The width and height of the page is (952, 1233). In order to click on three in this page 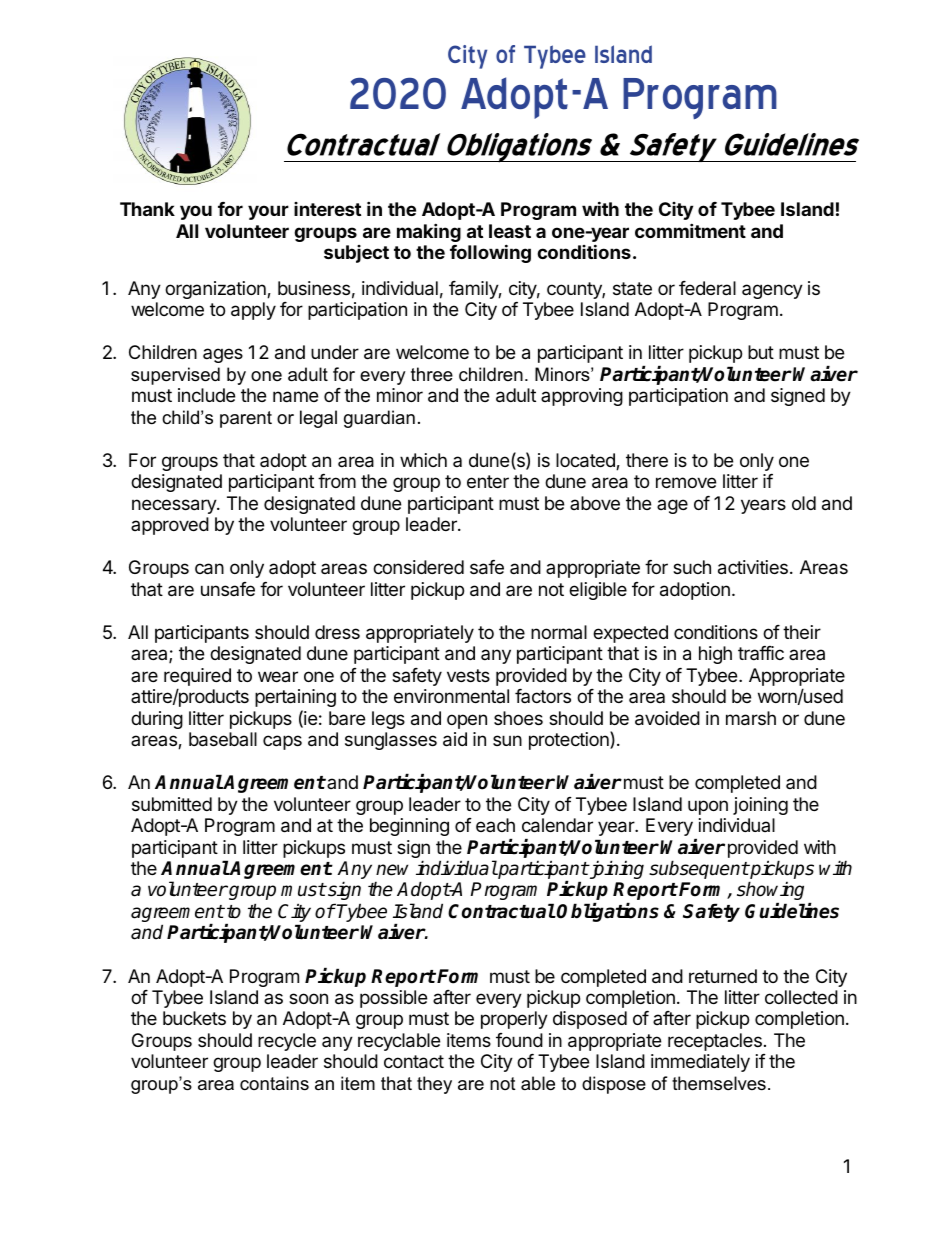, I will do `click(432, 374)`.
